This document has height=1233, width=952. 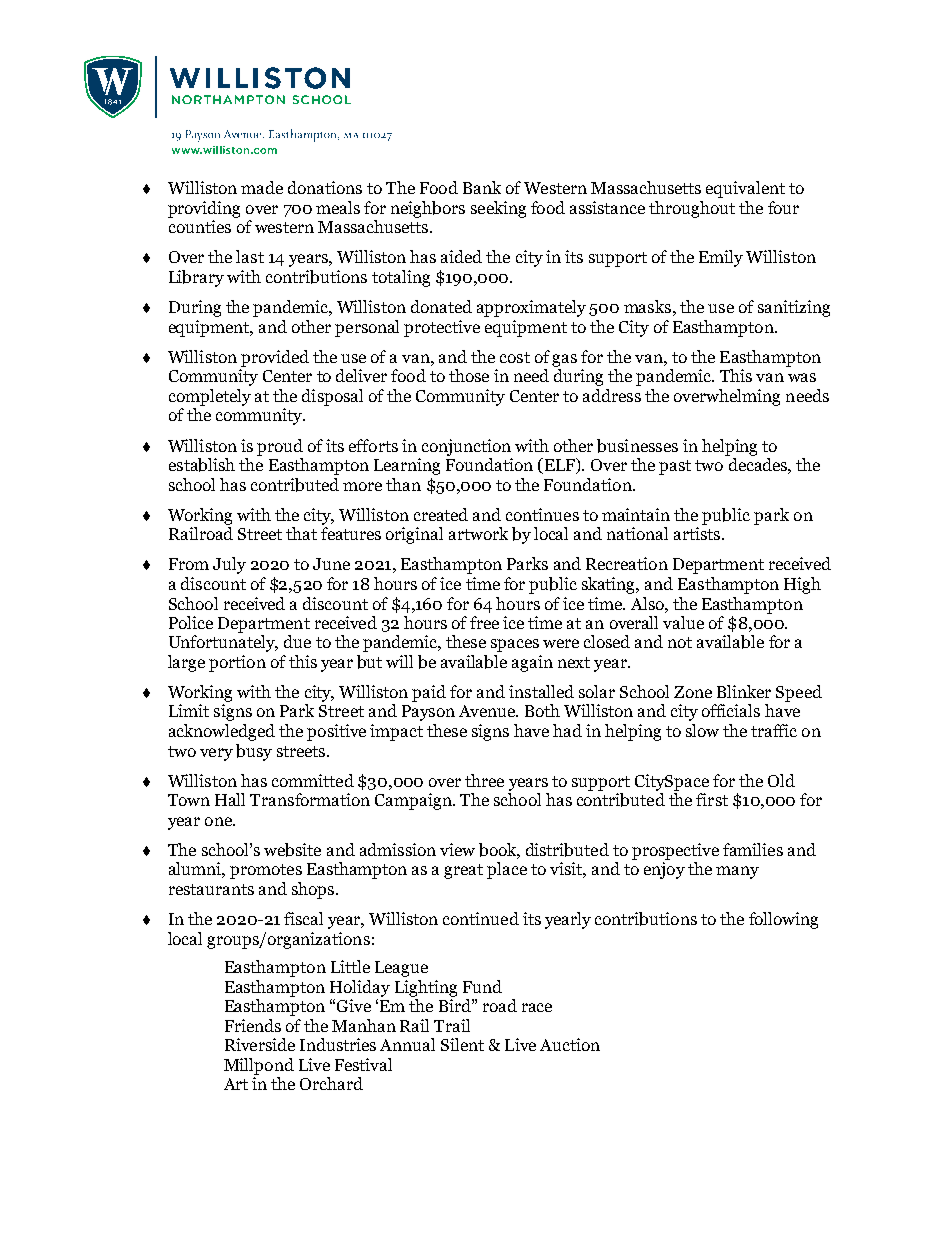 I want to click on three, so click(x=484, y=780).
